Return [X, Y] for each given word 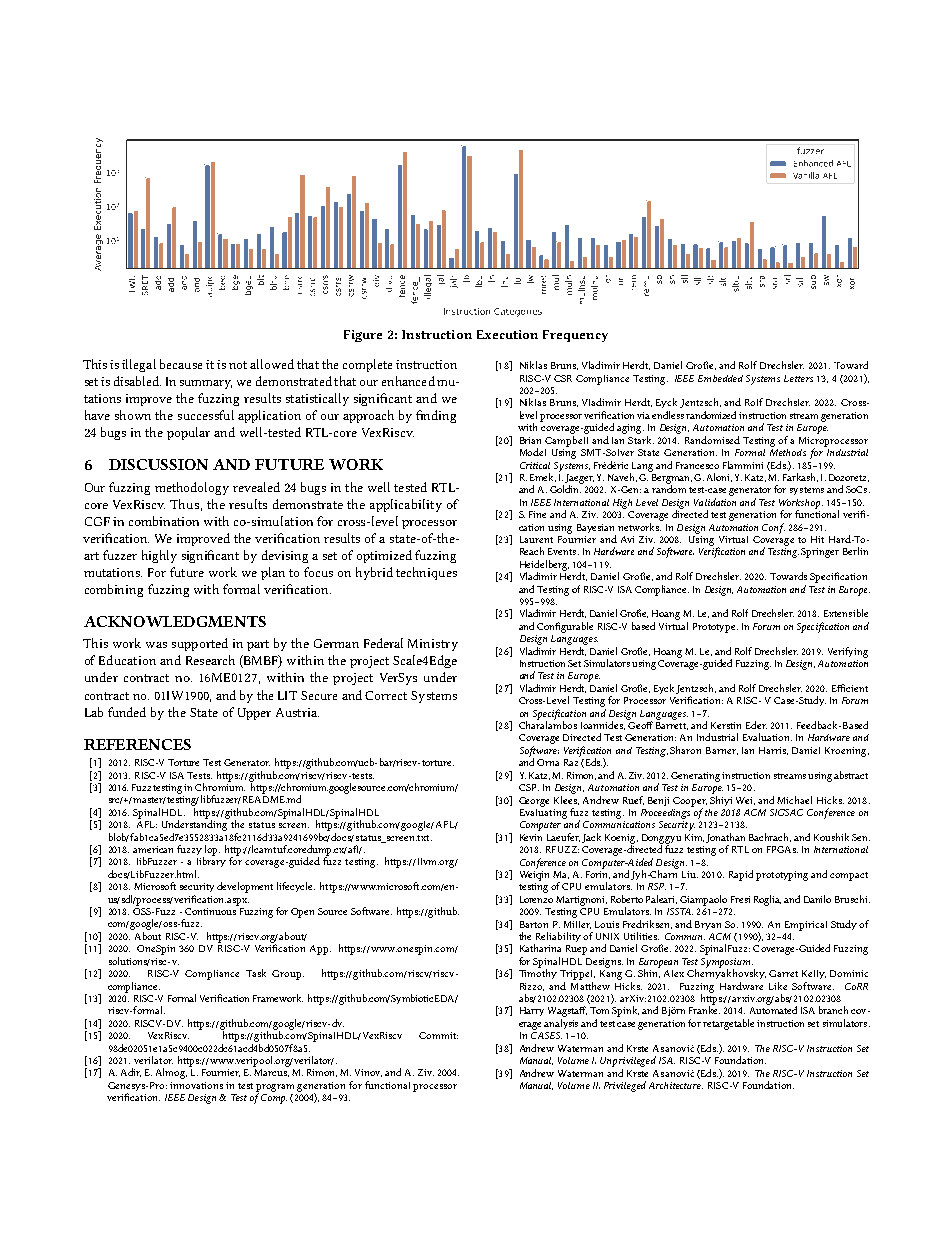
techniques [426, 573]
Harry [532, 1011]
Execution [507, 334]
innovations [196, 1085]
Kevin [531, 837]
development [245, 887]
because [181, 364]
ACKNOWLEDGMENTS [175, 621]
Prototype [715, 628]
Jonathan [725, 838]
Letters [798, 378]
